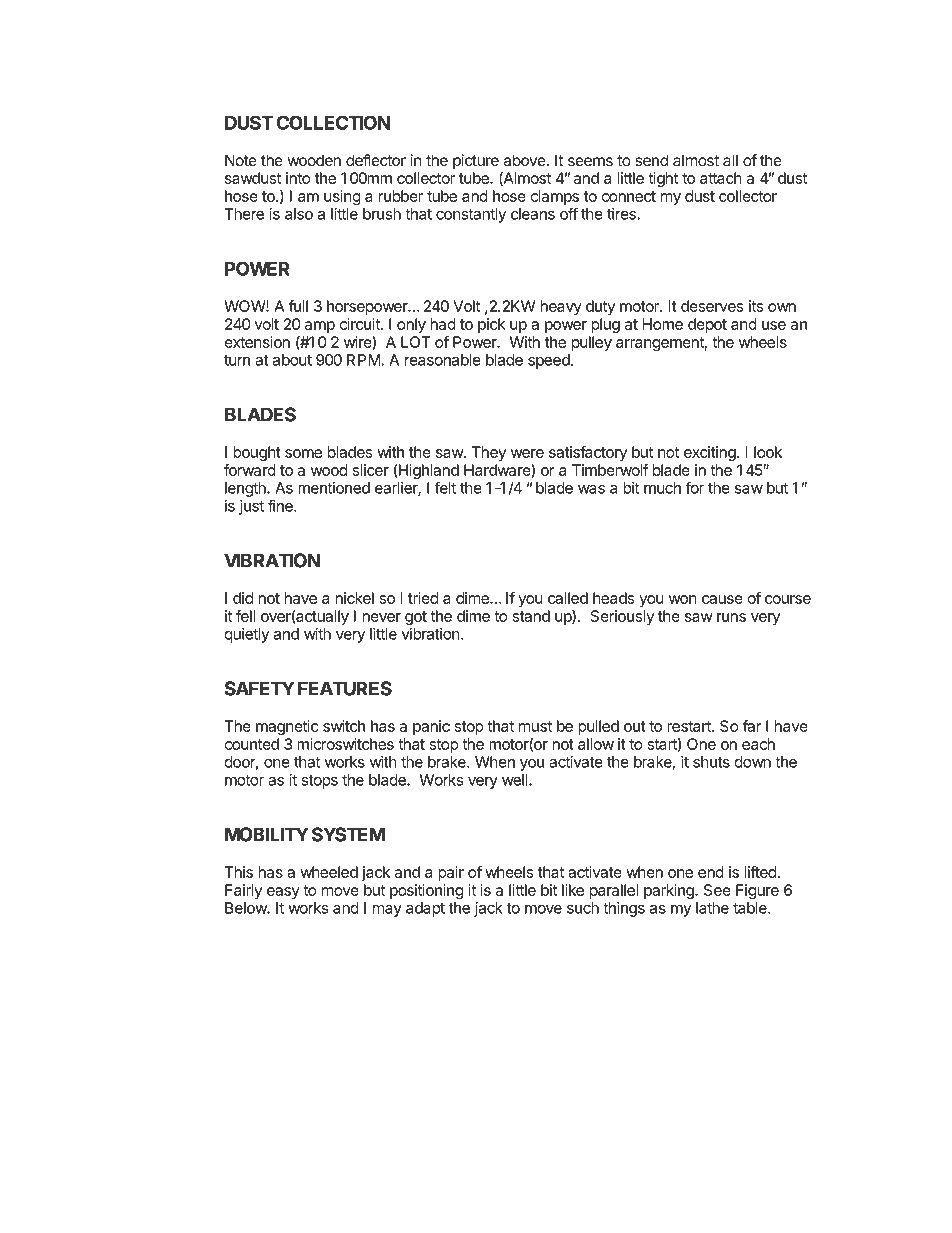  Describe the element at coordinates (243, 598) in the document. I see `did` at that location.
